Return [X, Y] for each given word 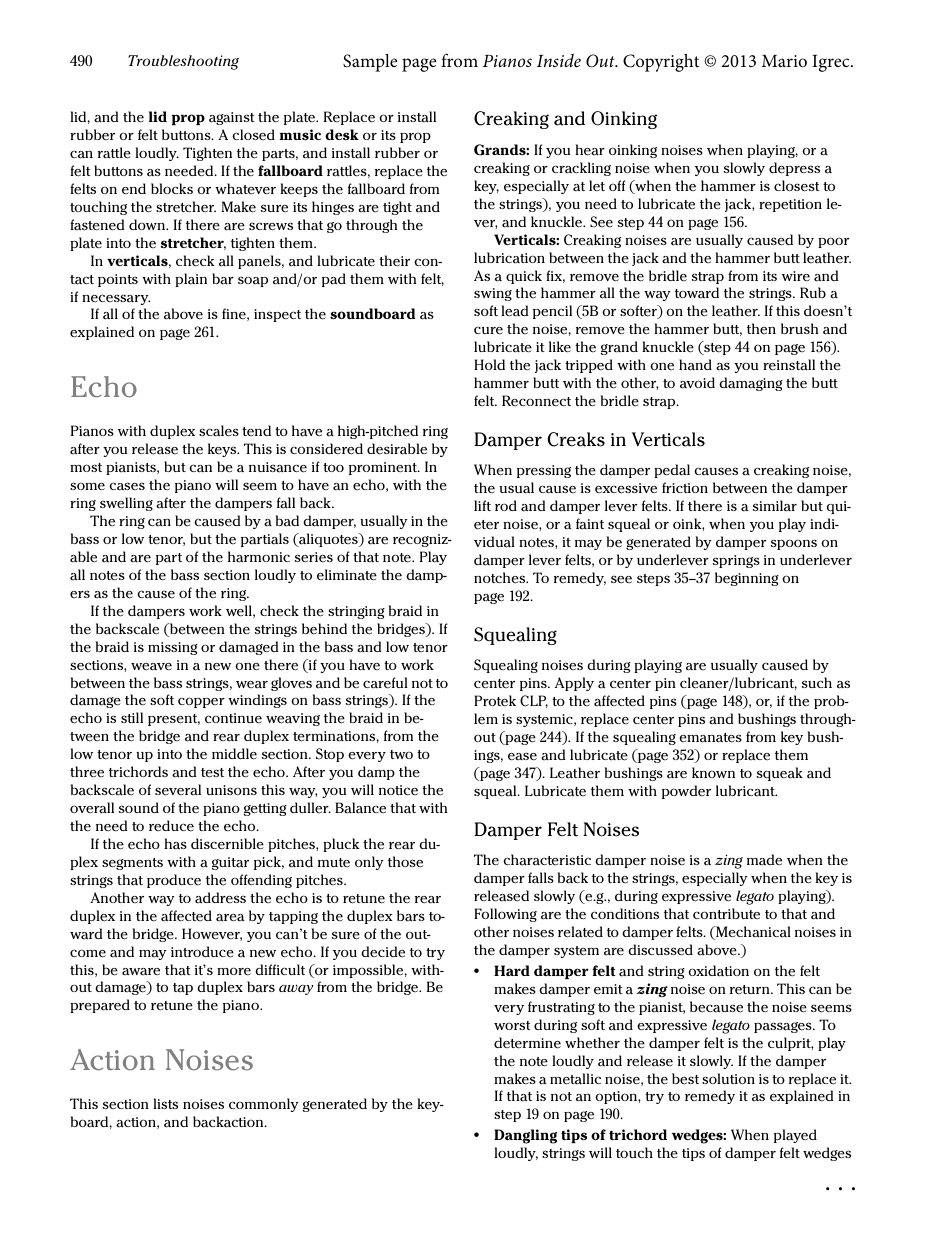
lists [165, 1103]
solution [728, 1078]
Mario [784, 61]
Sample [370, 63]
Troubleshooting [183, 62]
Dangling [525, 1136]
